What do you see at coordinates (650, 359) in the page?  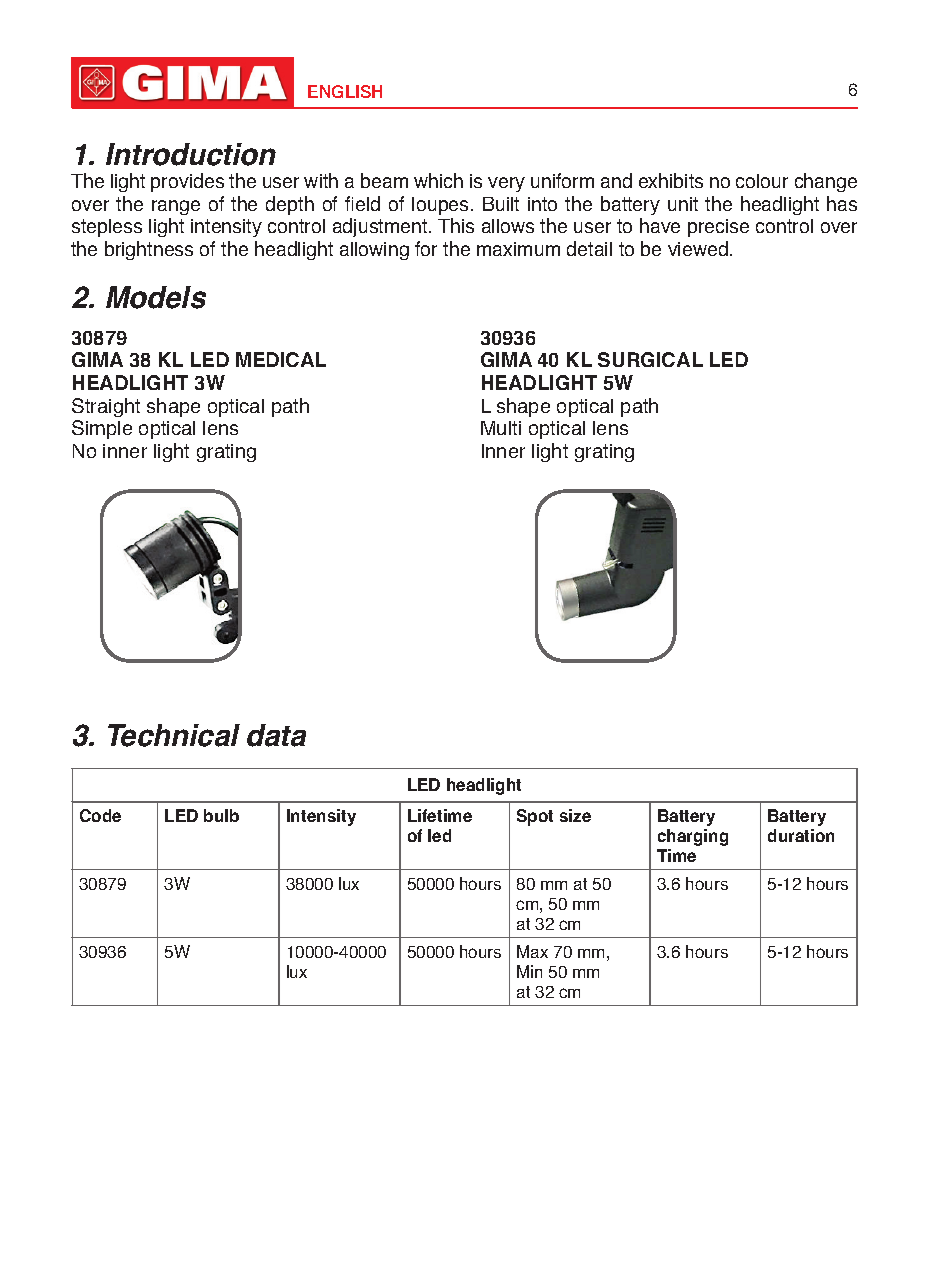 I see `SURGICAL` at bounding box center [650, 359].
